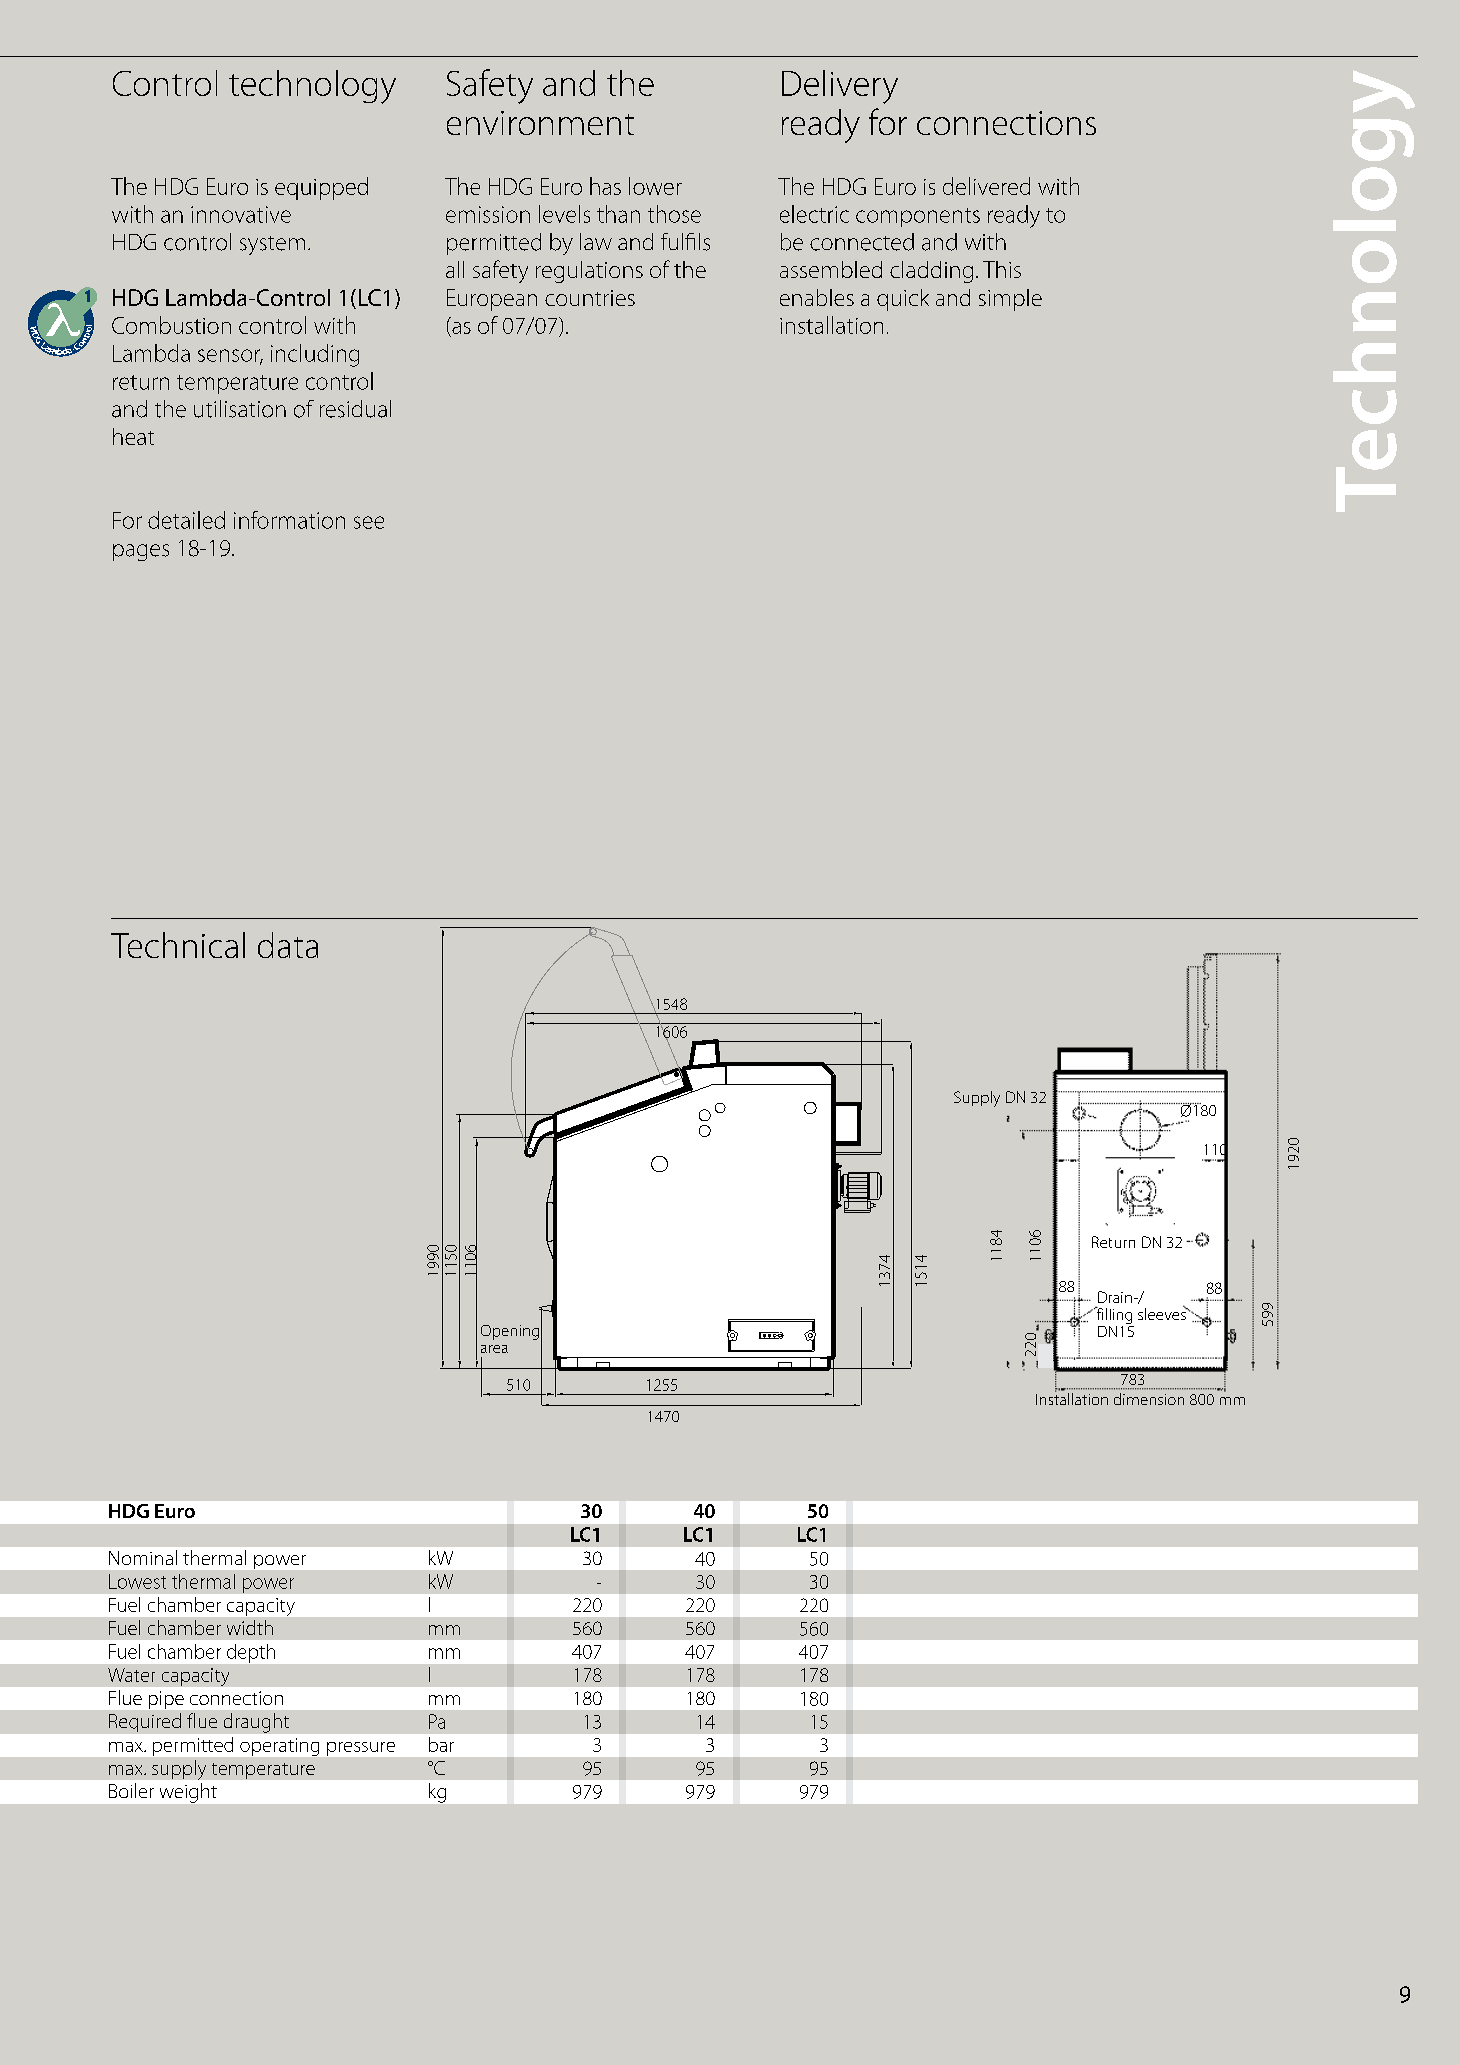  What do you see at coordinates (1010, 300) in the screenshot?
I see `simple` at bounding box center [1010, 300].
